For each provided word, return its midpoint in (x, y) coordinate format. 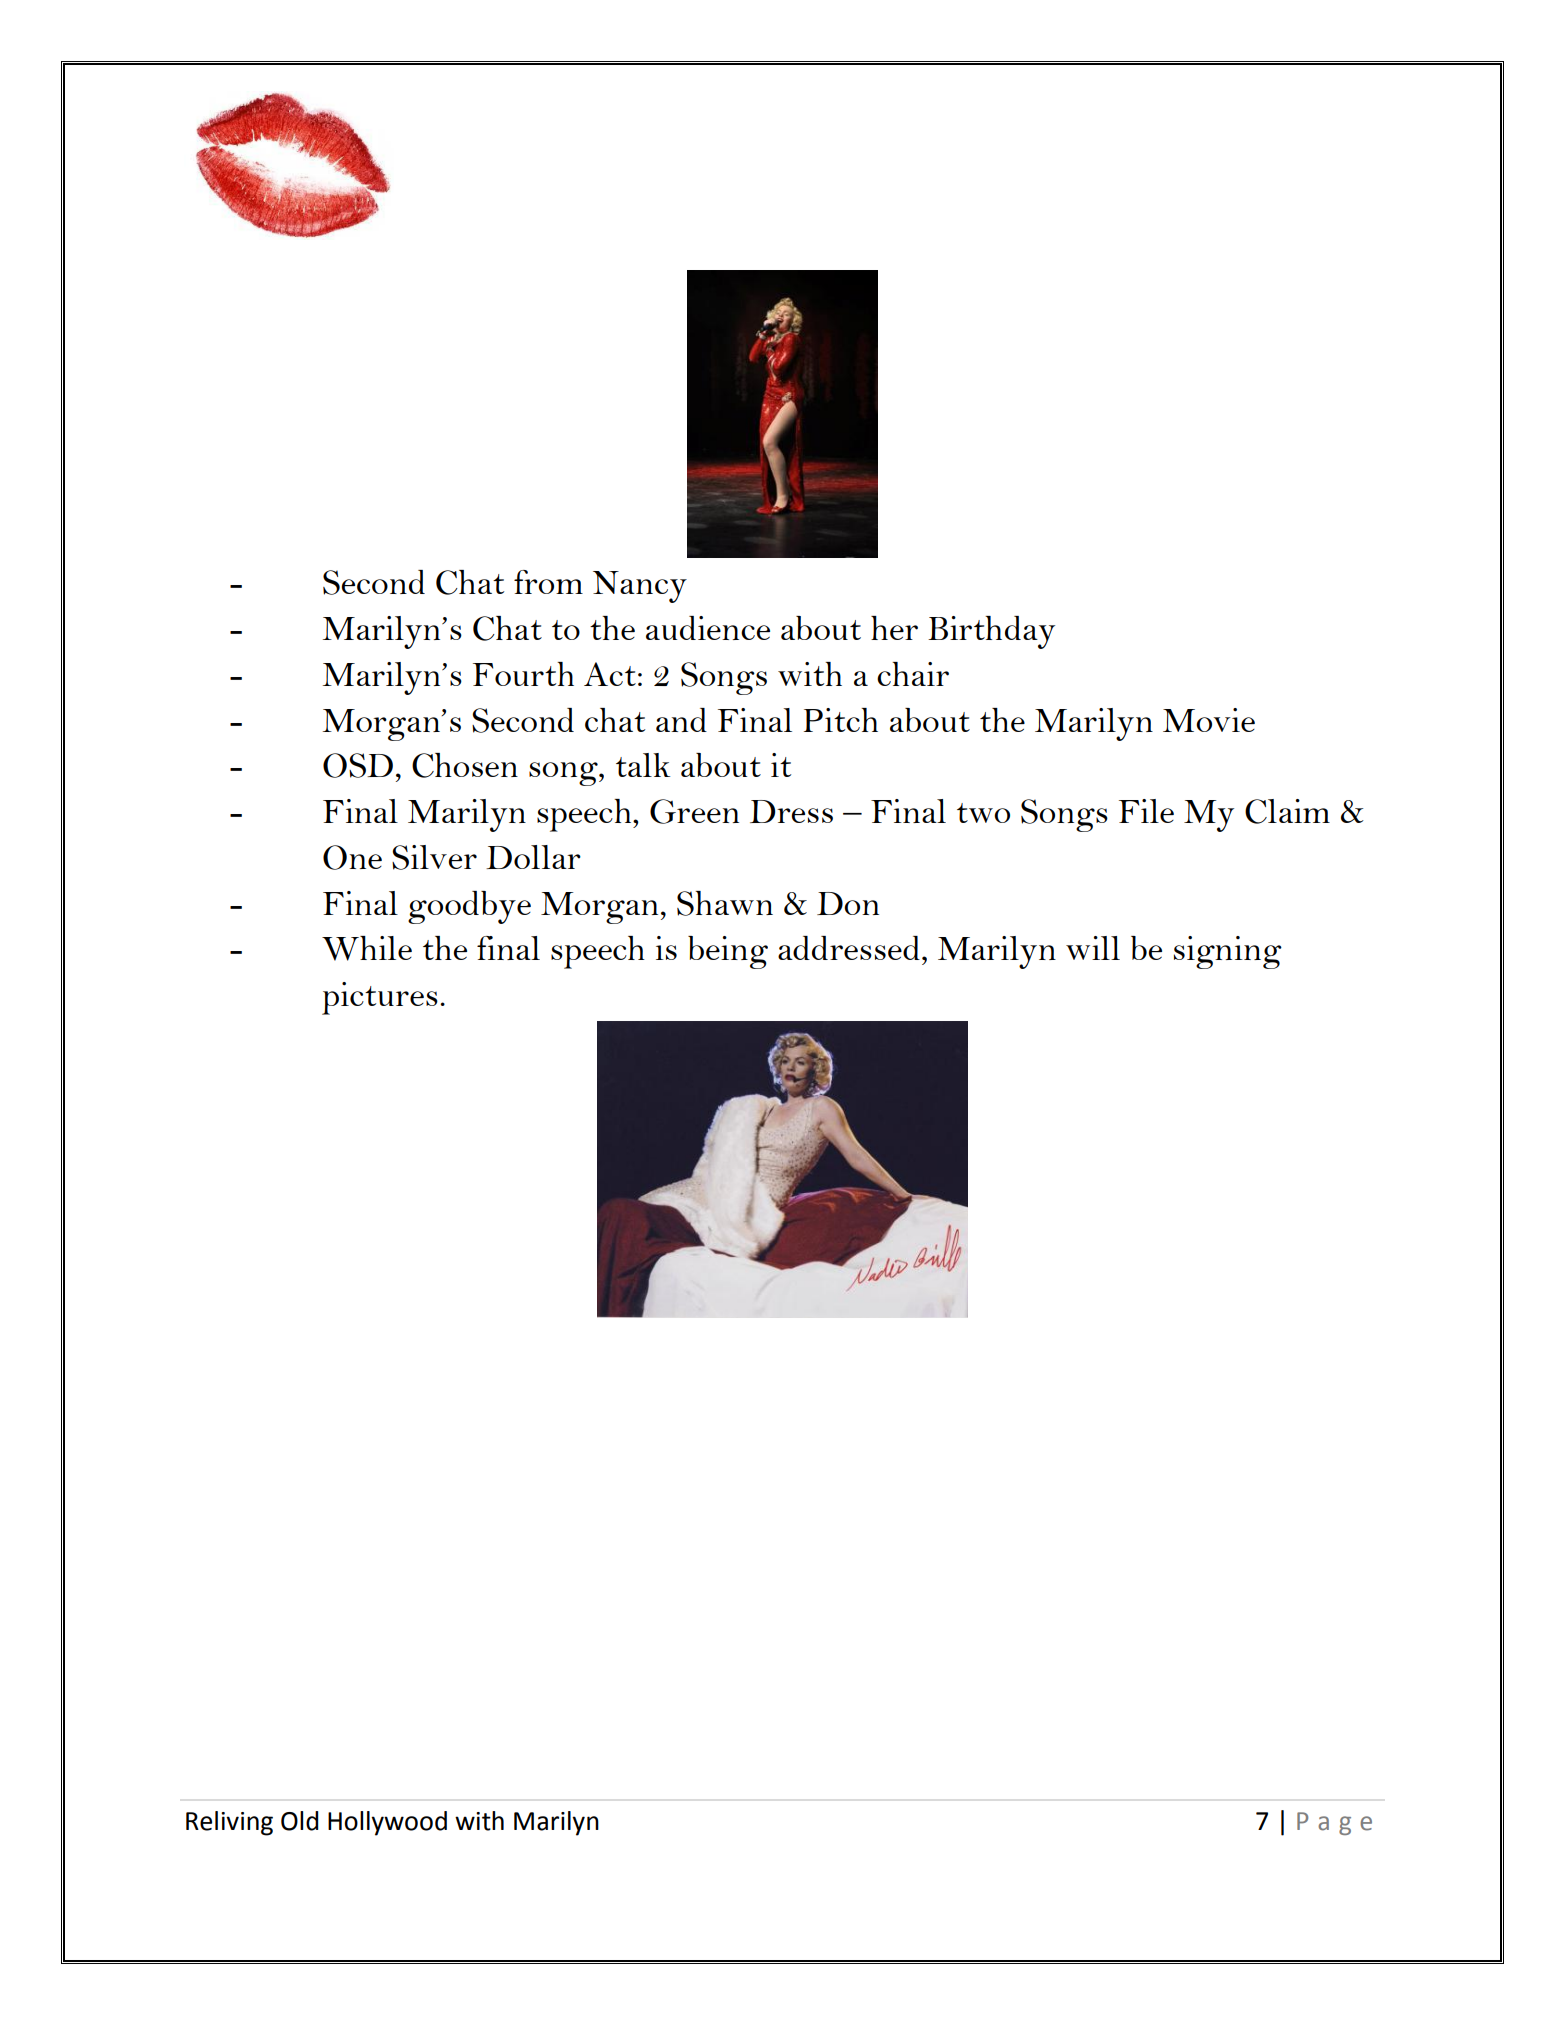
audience (708, 628)
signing (1228, 952)
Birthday (991, 632)
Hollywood (387, 1823)
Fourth (523, 674)
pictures (380, 998)
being (728, 952)
